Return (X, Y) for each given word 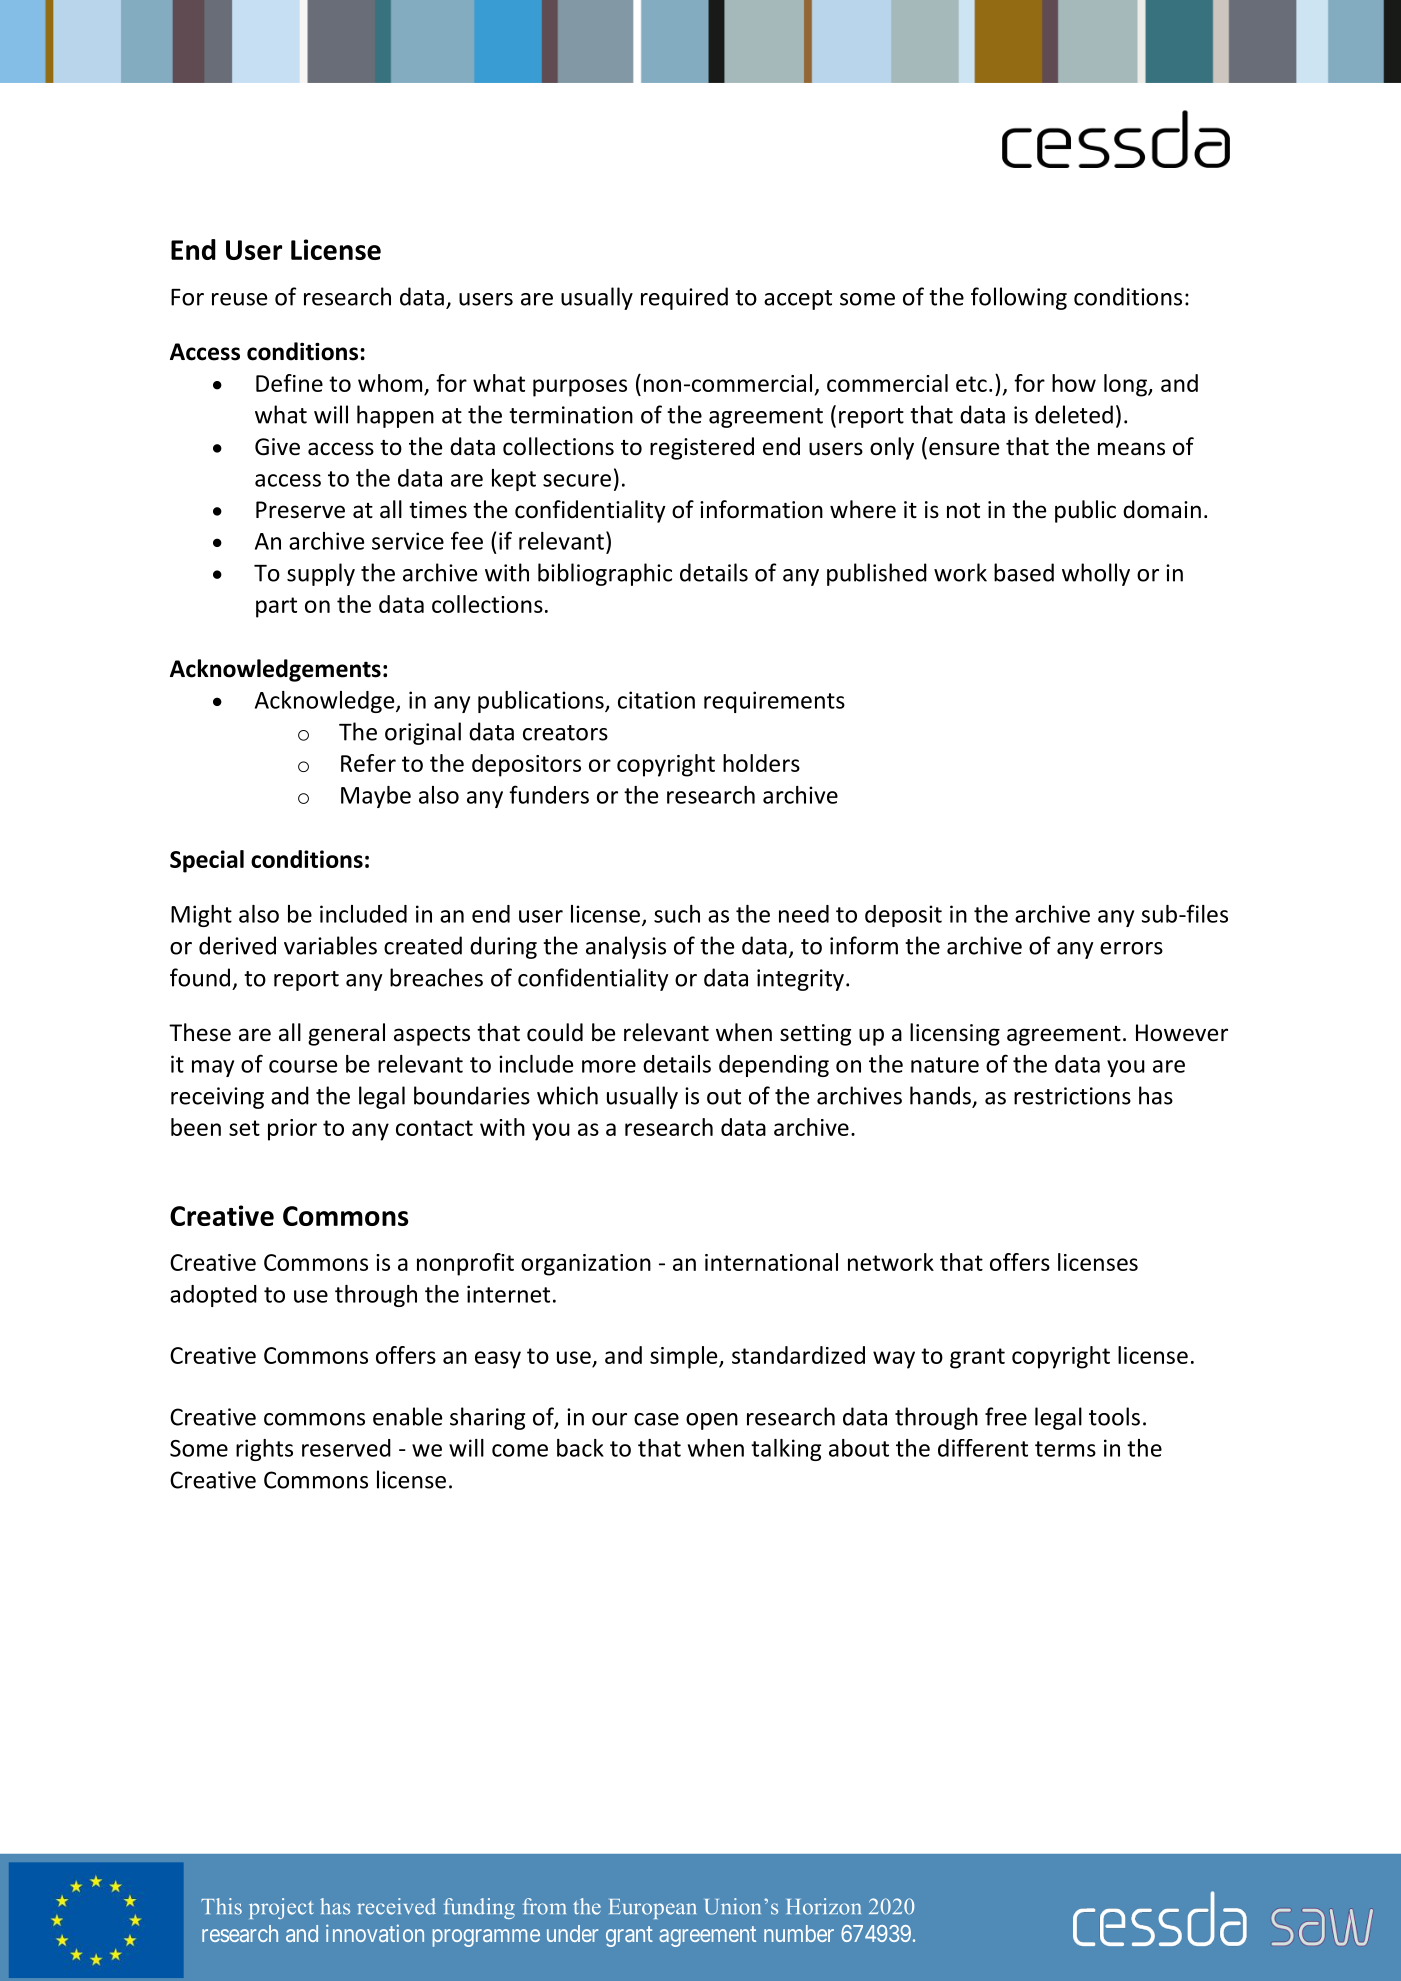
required (684, 298)
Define (289, 383)
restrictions (1072, 1096)
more (609, 1066)
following (1019, 298)
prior (292, 1130)
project (281, 1908)
